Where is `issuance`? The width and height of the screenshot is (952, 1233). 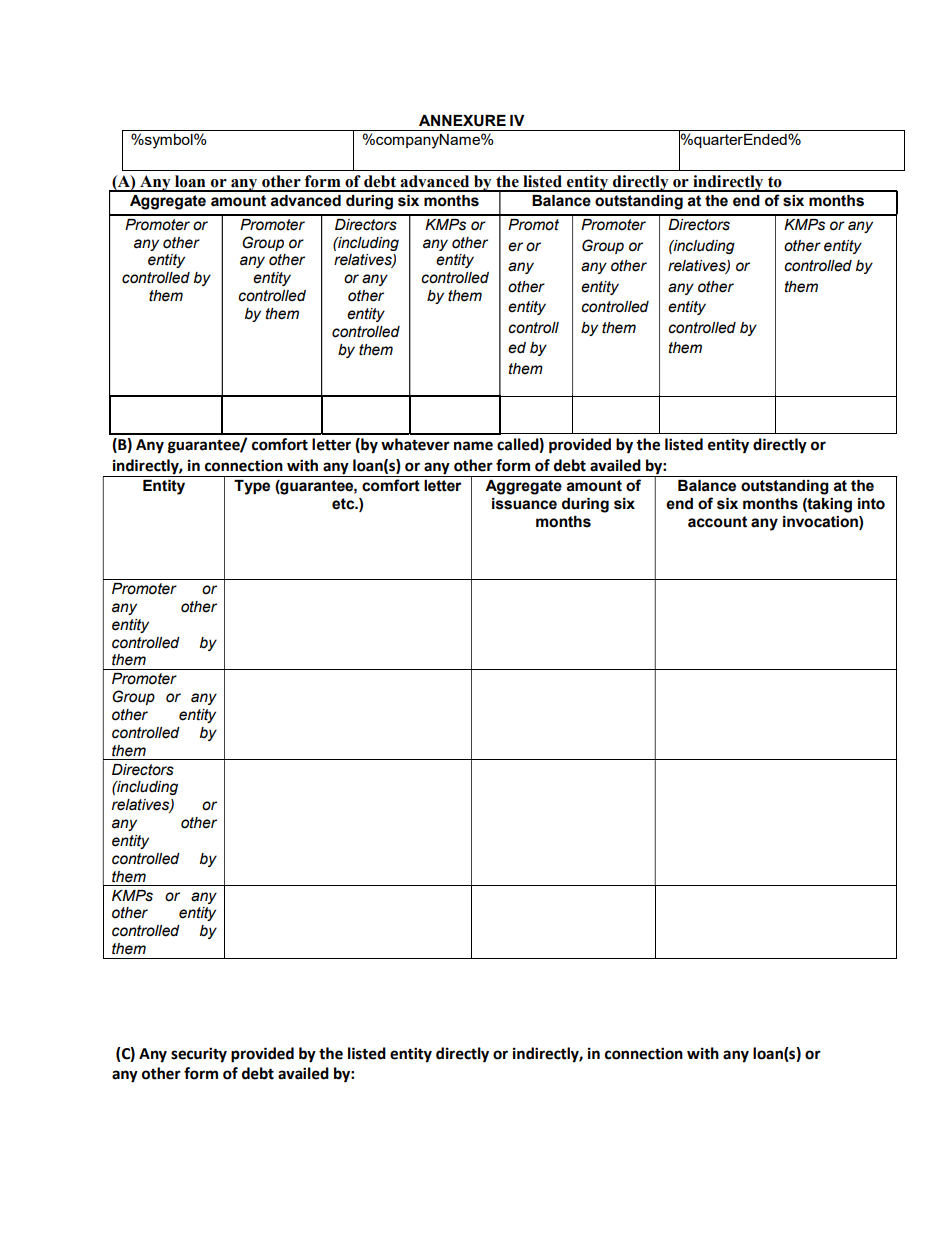 issuance is located at coordinates (524, 504).
